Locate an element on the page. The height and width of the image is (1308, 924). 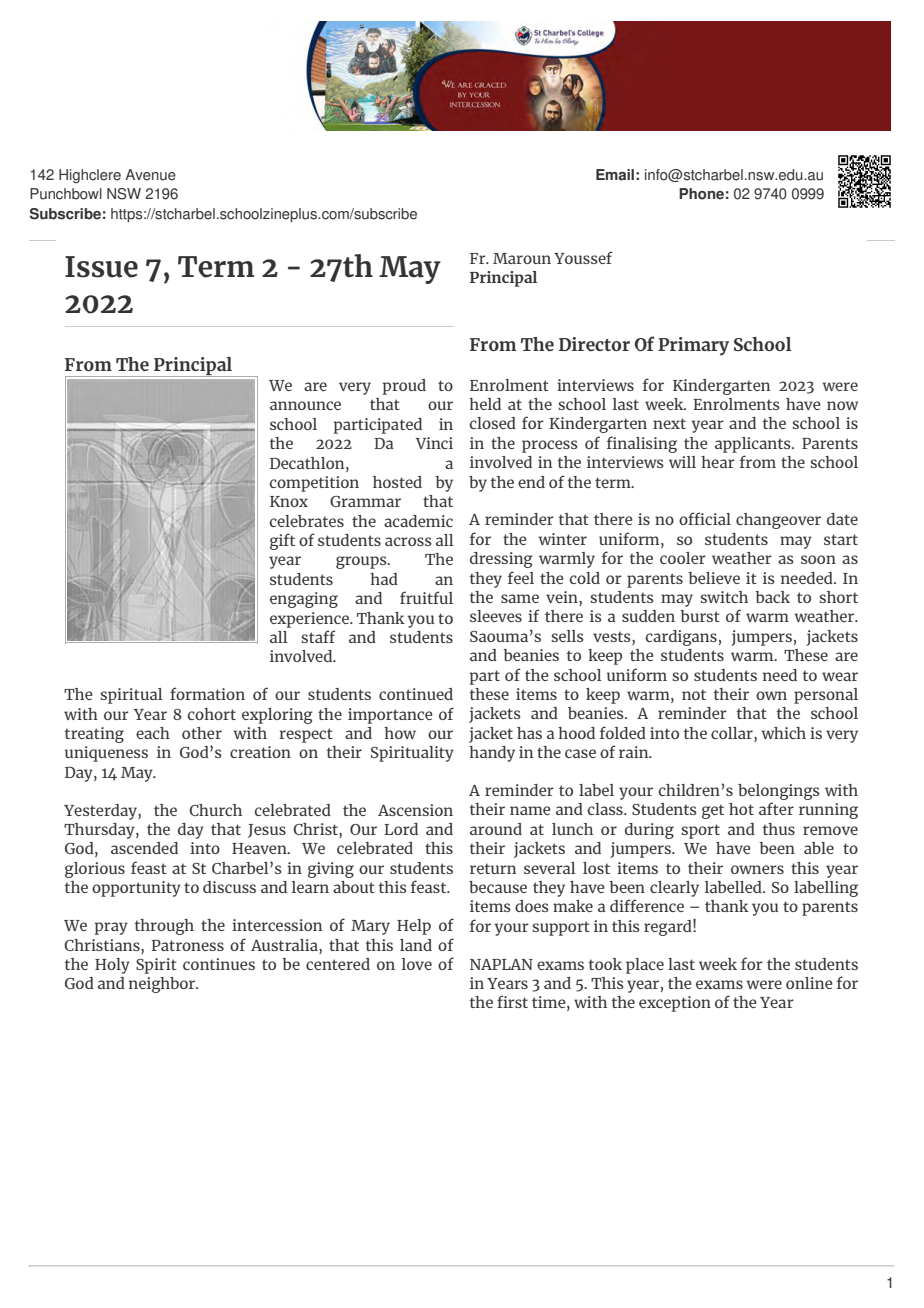
Director is located at coordinates (594, 344).
